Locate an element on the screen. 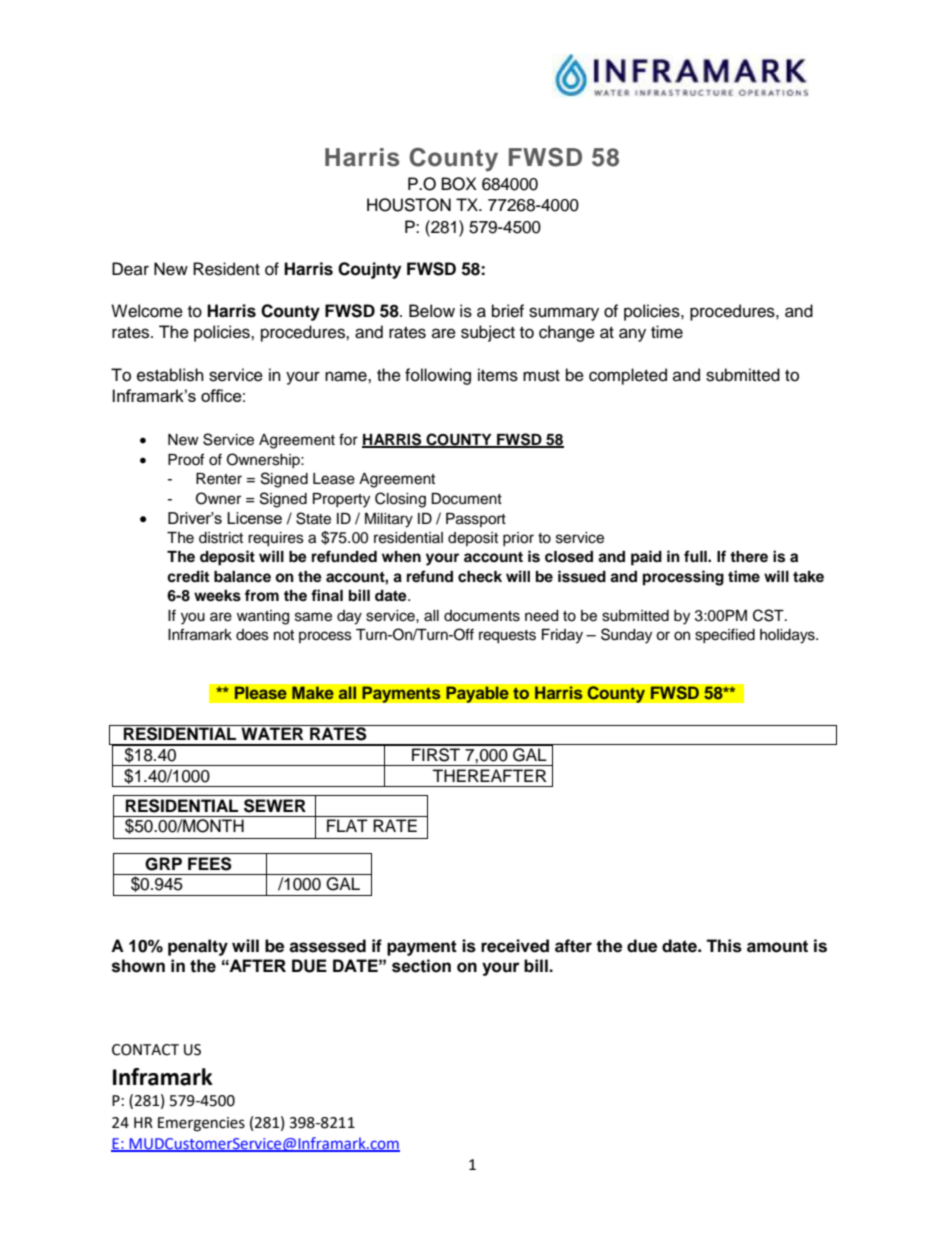 Image resolution: width=952 pixels, height=1233 pixels. This is located at coordinates (724, 946).
